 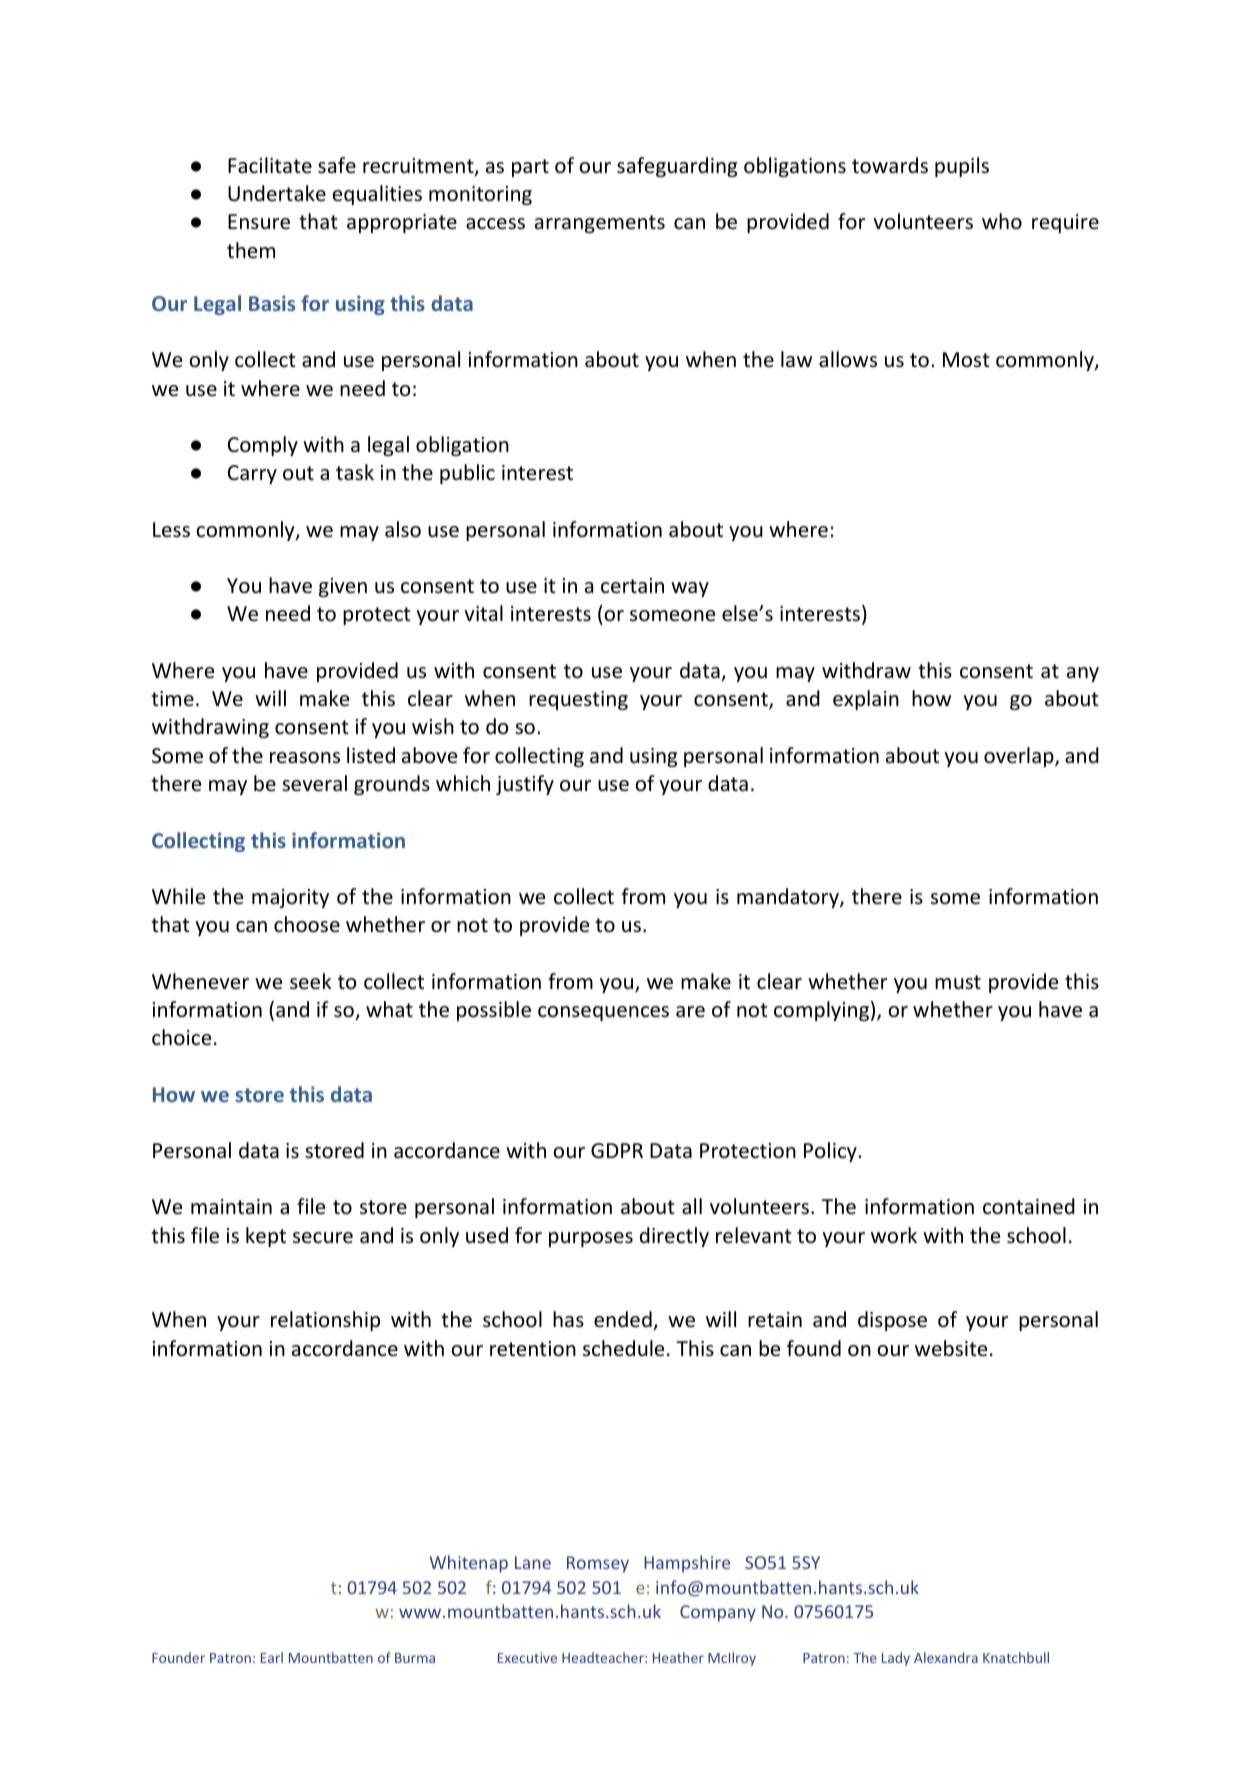 What do you see at coordinates (1002, 221) in the screenshot?
I see `who` at bounding box center [1002, 221].
